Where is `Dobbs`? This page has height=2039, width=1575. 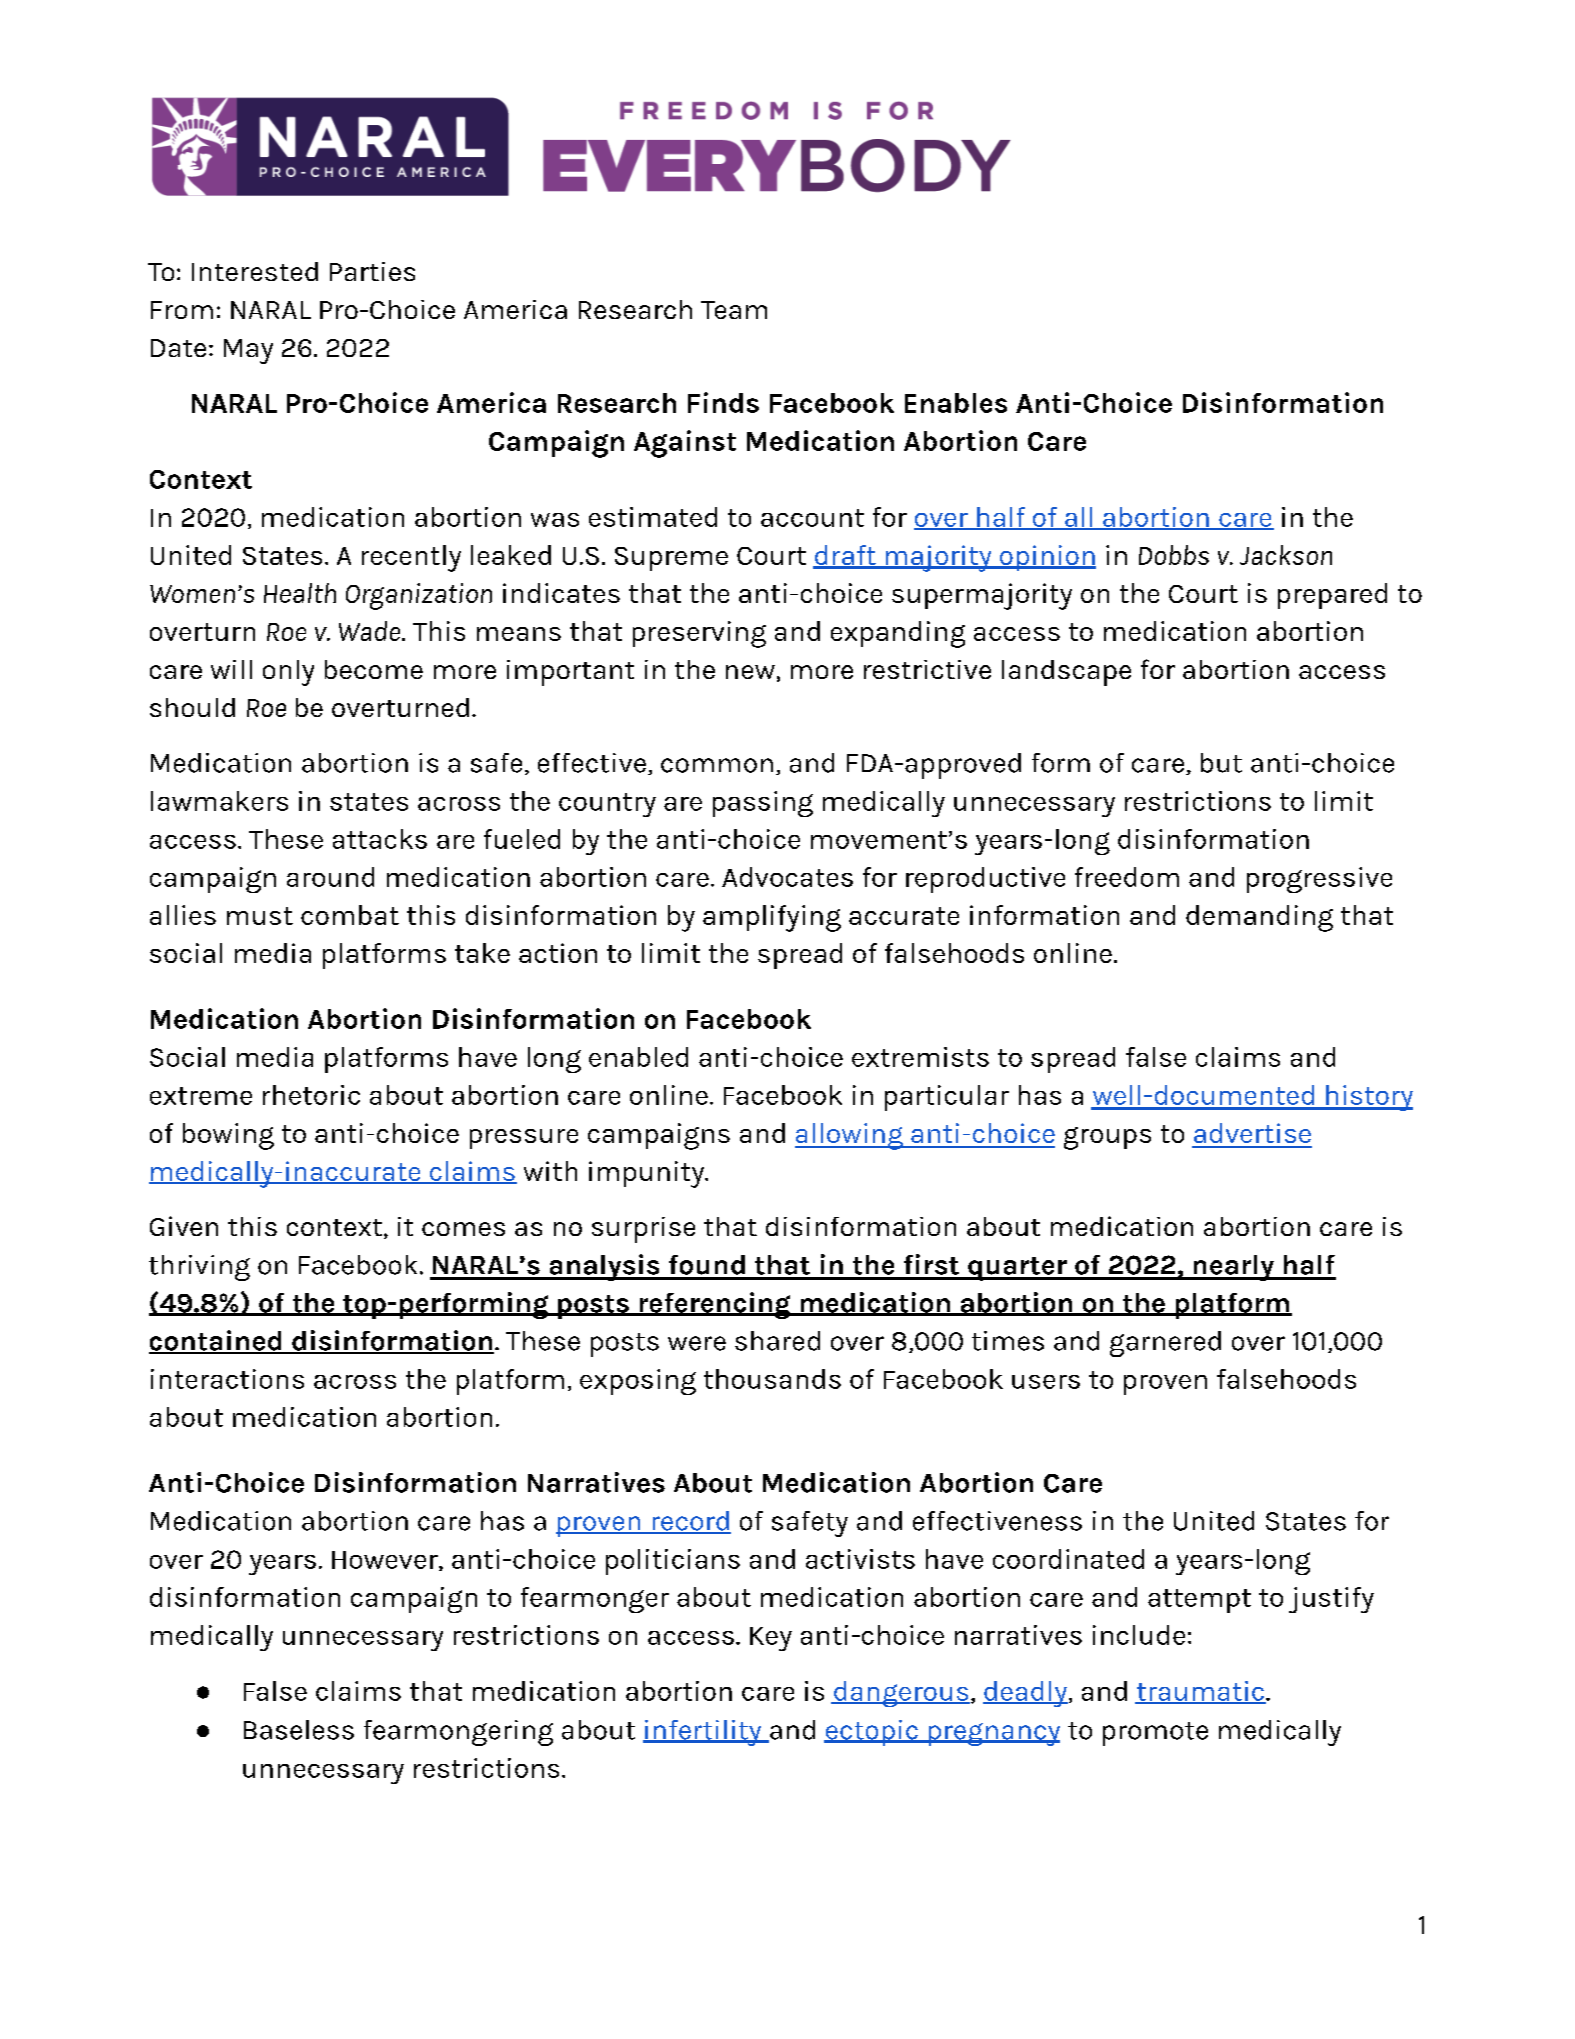
Dobbs is located at coordinates (1174, 555).
